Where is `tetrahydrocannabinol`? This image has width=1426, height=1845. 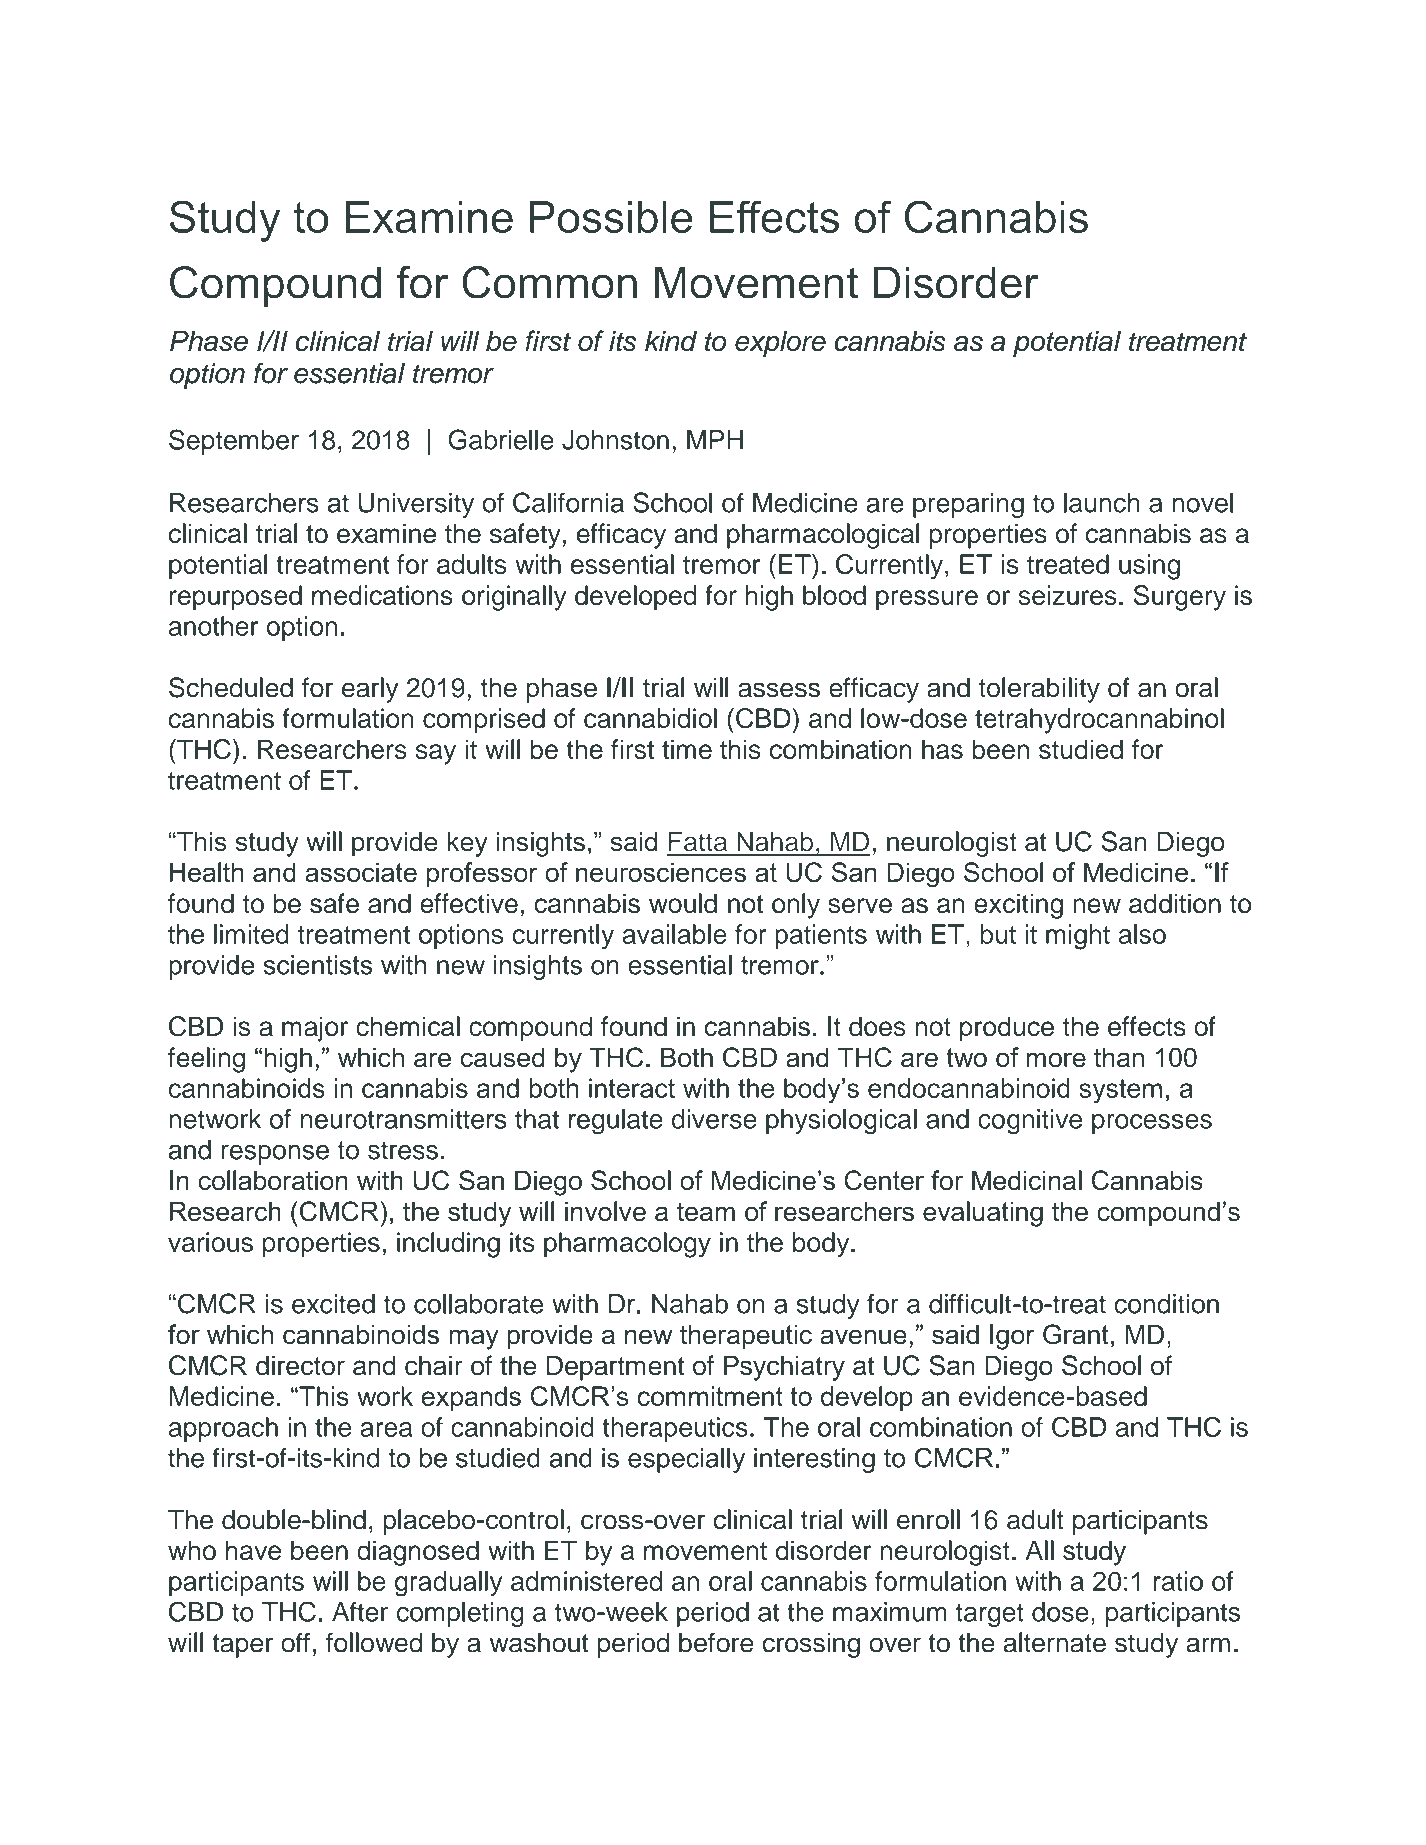 tetrahydrocannabinol is located at coordinates (1099, 721).
